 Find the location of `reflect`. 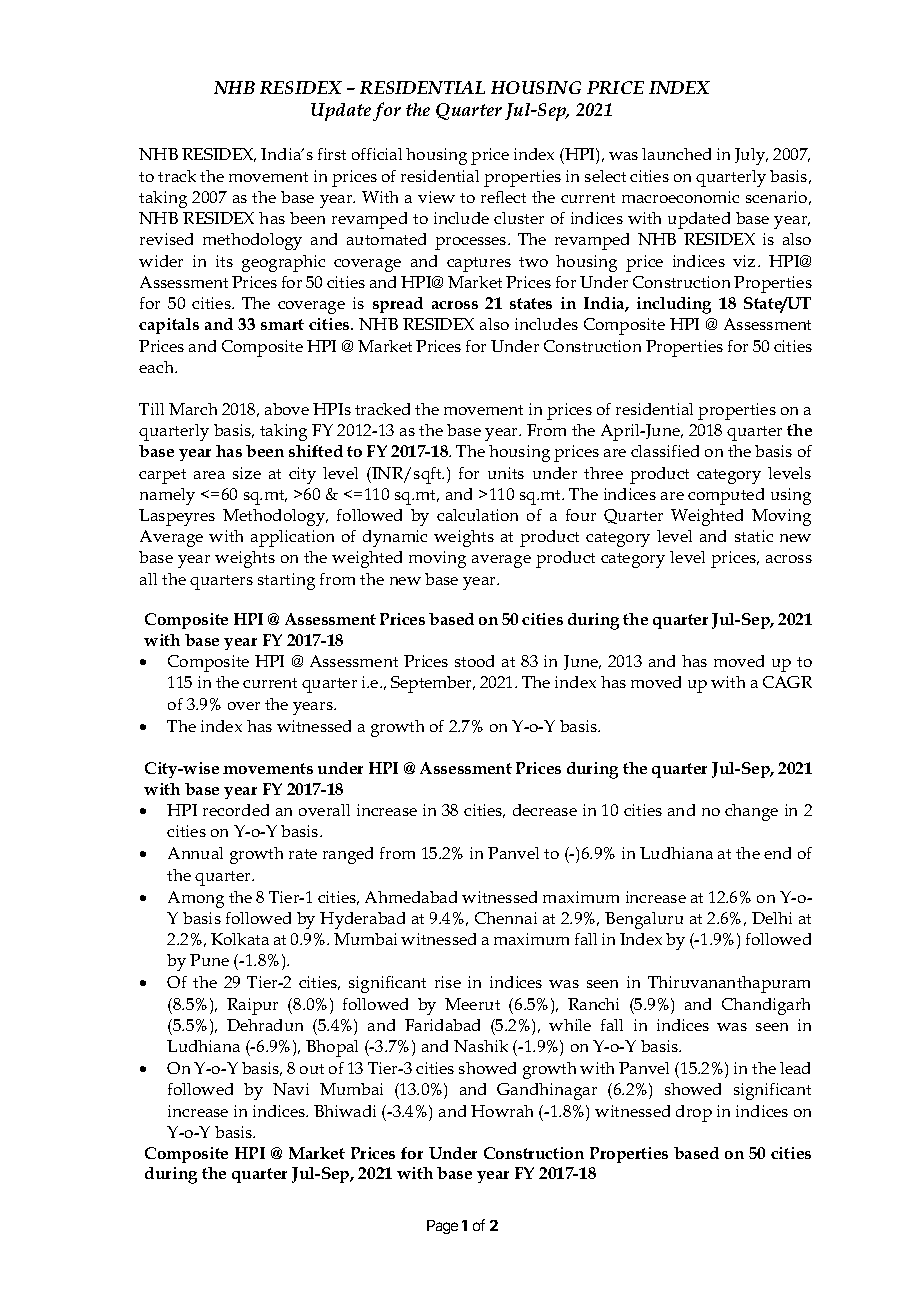

reflect is located at coordinates (503, 197).
